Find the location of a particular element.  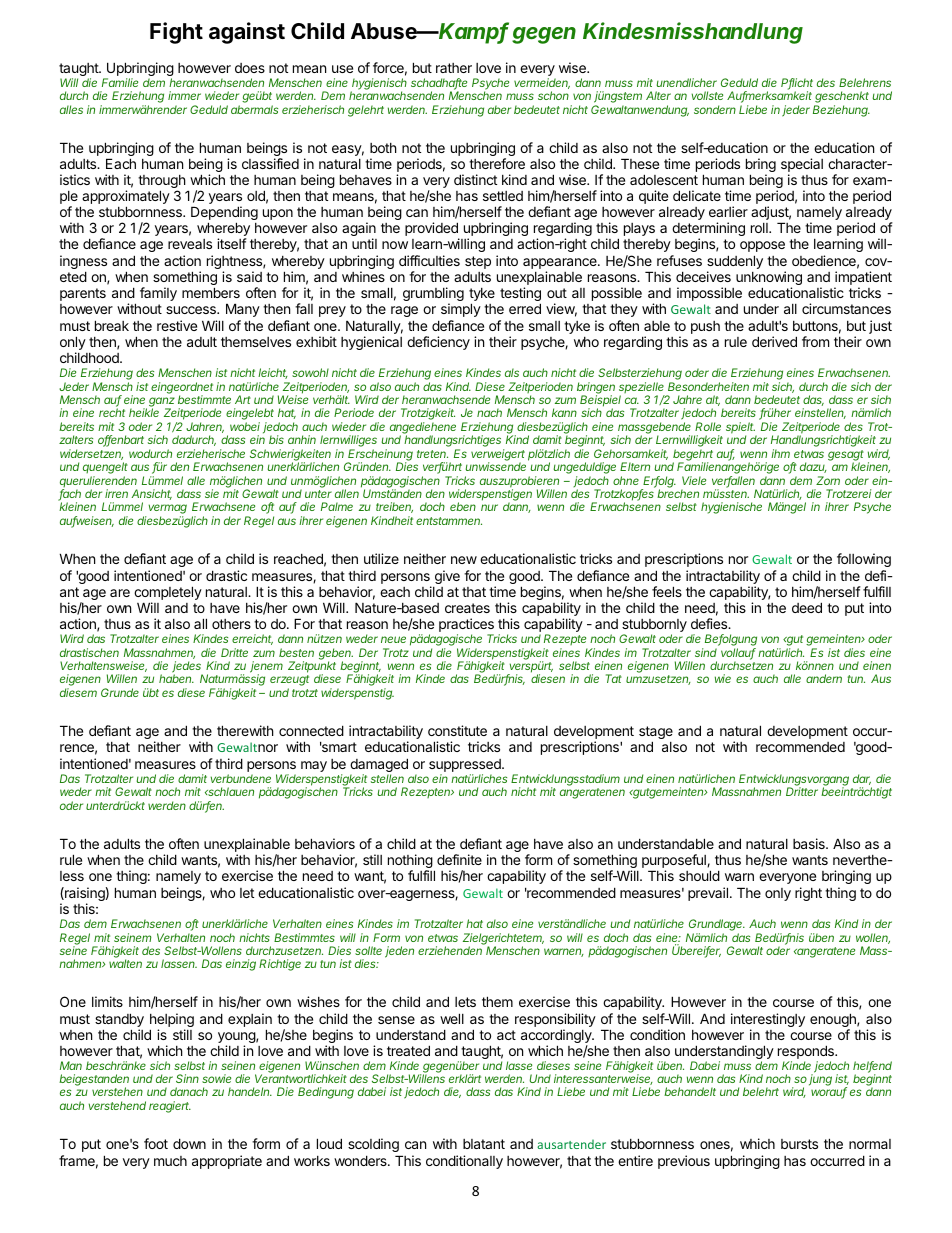

Pflicht is located at coordinates (797, 84).
